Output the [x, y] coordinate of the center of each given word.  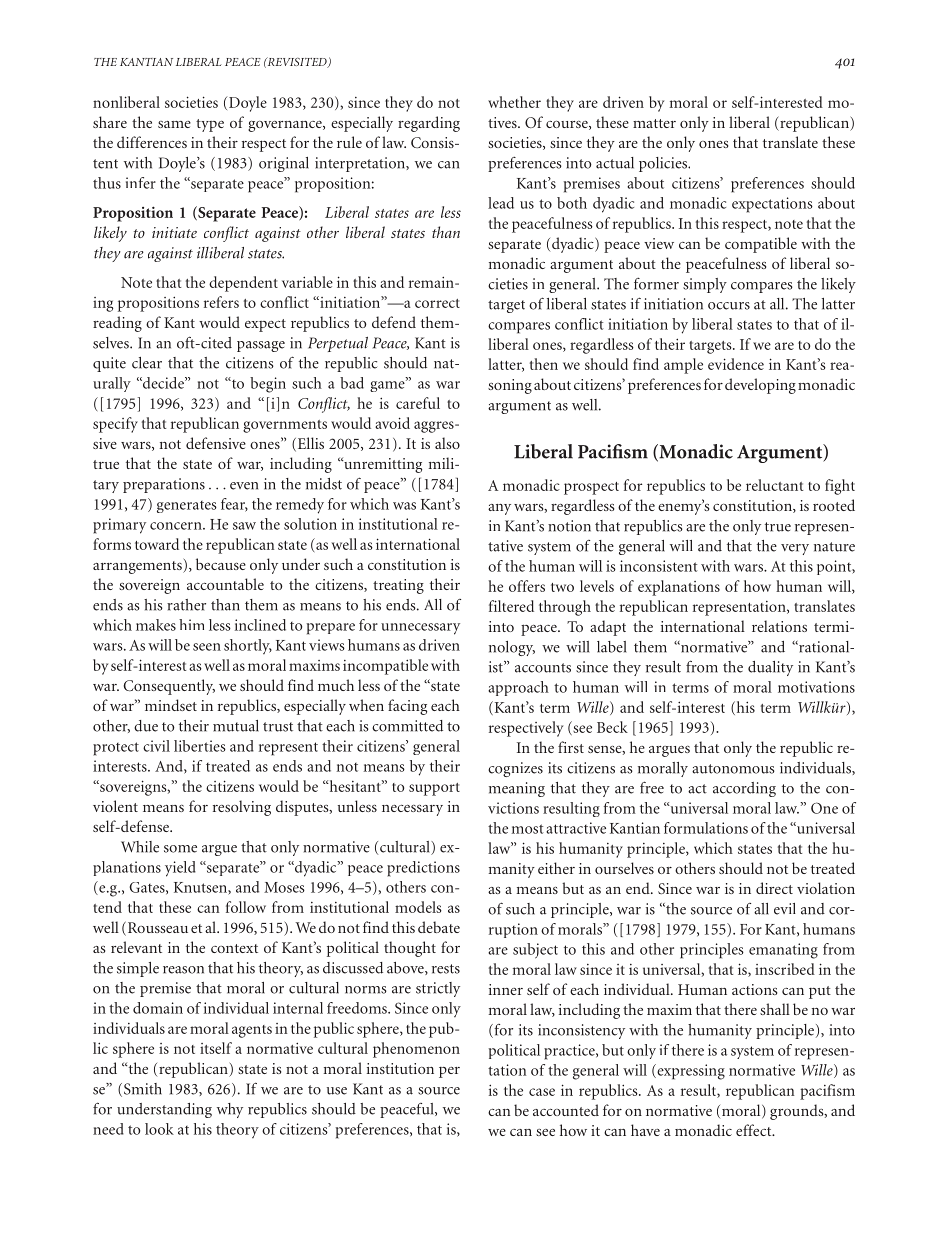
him [191, 624]
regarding [429, 124]
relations [779, 626]
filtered [511, 606]
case [542, 1092]
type [210, 125]
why [230, 1110]
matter [654, 123]
